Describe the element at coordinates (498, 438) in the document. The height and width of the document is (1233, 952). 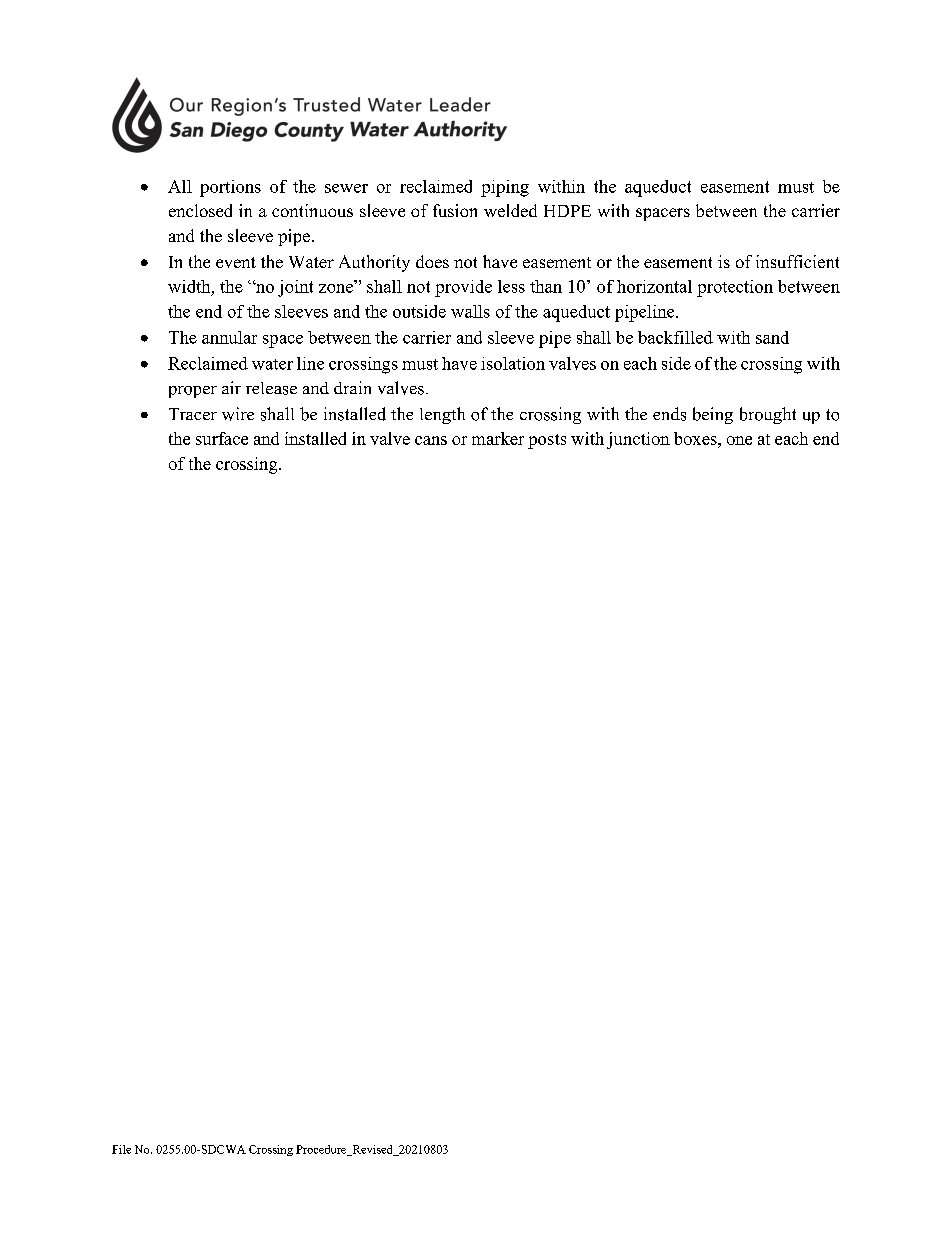
I see `marker` at that location.
